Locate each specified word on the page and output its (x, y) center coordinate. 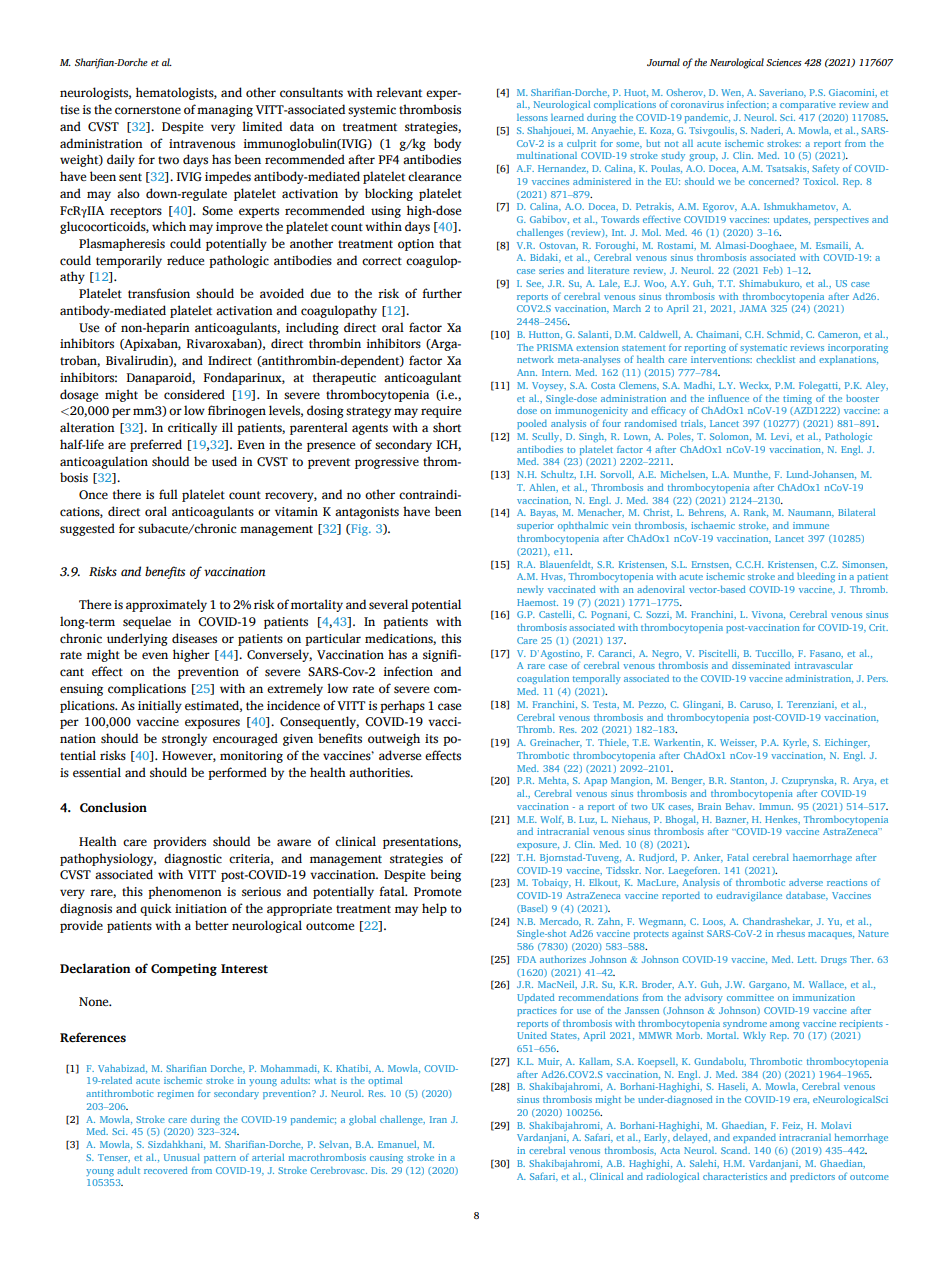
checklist (775, 359)
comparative (808, 105)
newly (530, 590)
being (445, 875)
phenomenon (185, 892)
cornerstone (148, 110)
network (535, 359)
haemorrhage (822, 858)
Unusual (182, 1157)
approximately (166, 605)
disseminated (761, 665)
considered (194, 394)
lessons (532, 117)
